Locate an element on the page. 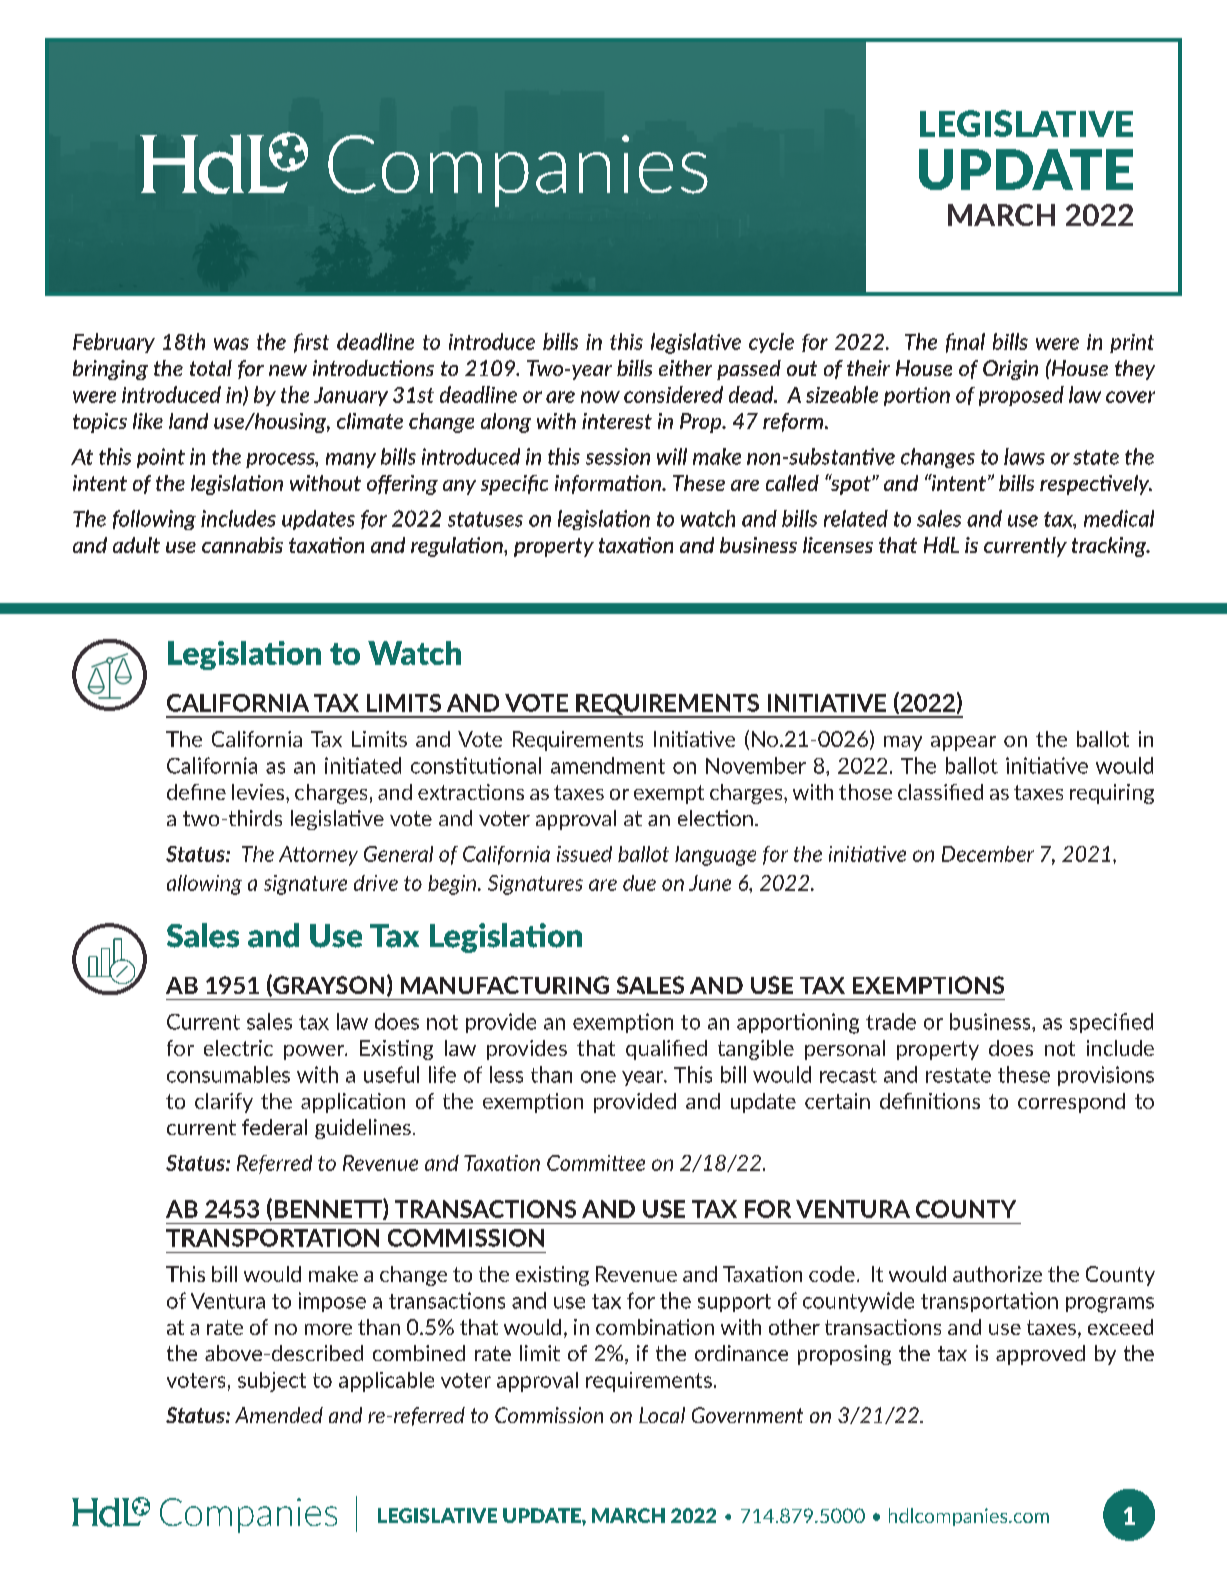 The image size is (1227, 1587). electric is located at coordinates (238, 1048).
